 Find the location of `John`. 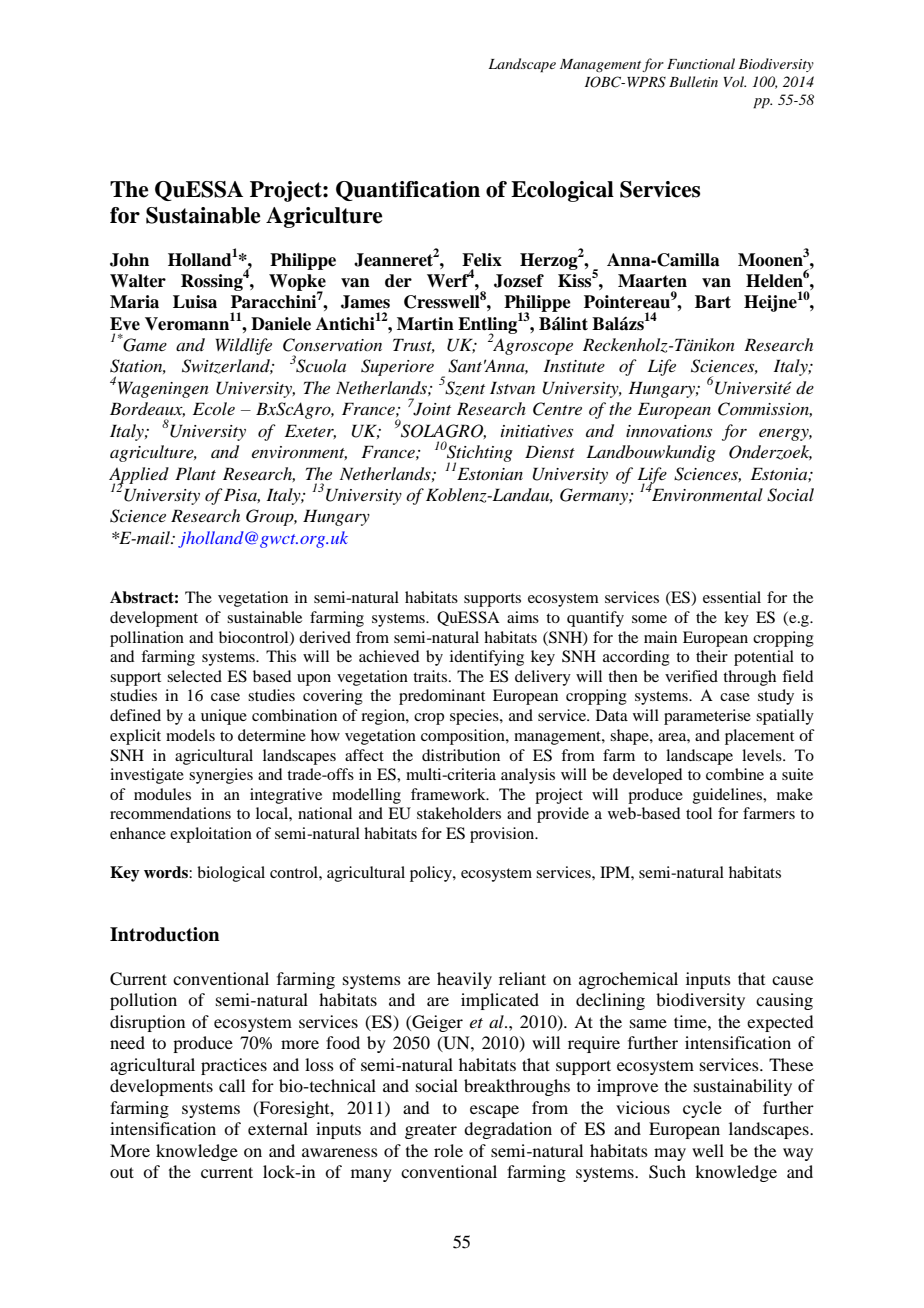

John is located at coordinates (129, 260).
